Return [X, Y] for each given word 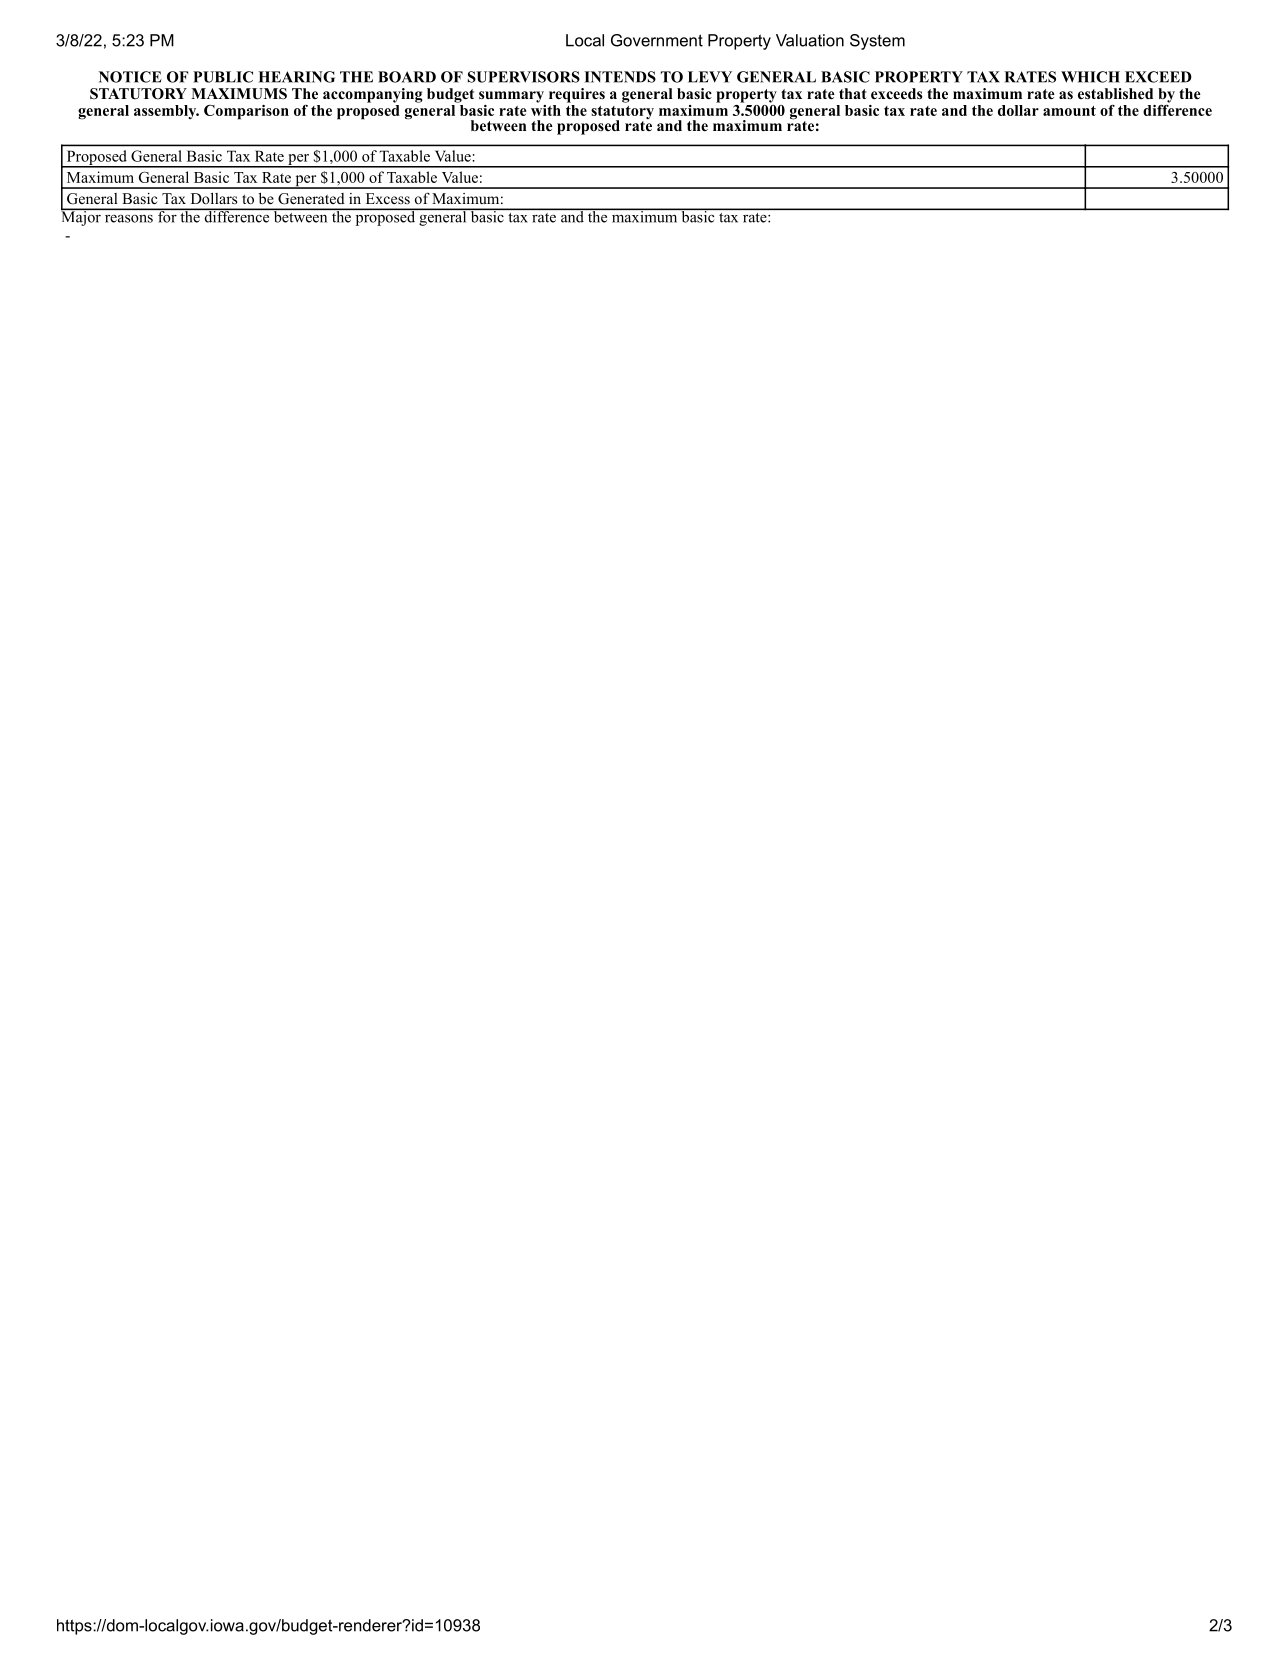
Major [82, 217]
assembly [166, 112]
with [546, 109]
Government [657, 40]
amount [1069, 111]
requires [577, 95]
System [877, 42]
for [167, 215]
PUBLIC [223, 77]
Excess [388, 198]
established [1115, 93]
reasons [129, 219]
